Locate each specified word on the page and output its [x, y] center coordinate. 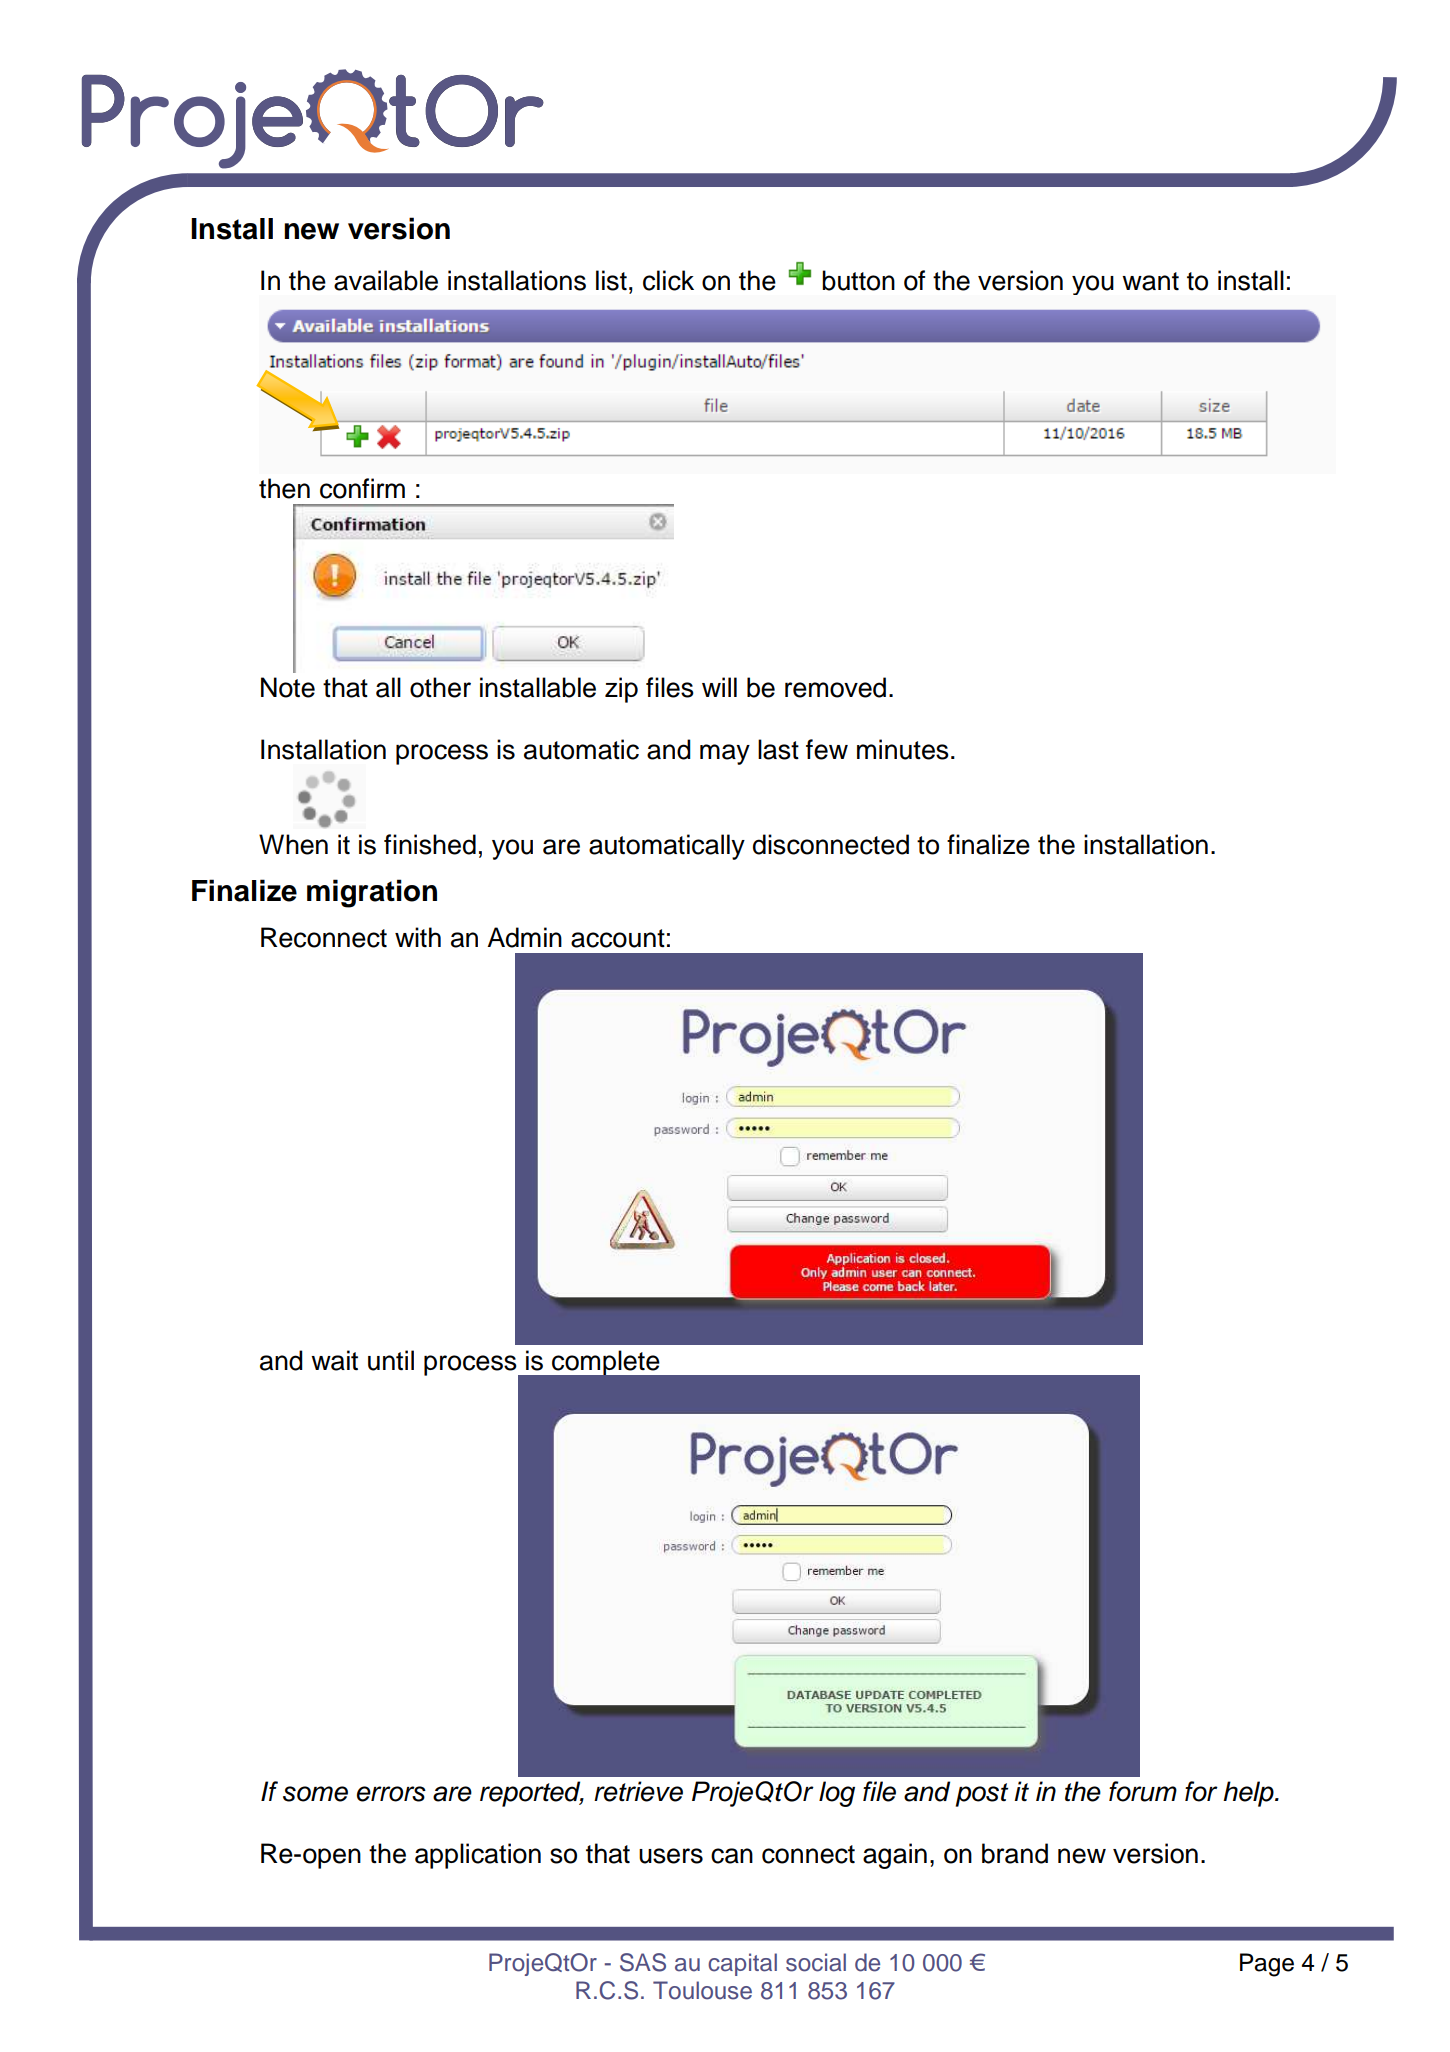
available [386, 280]
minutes [903, 749]
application [478, 1856]
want [1150, 281]
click [668, 280]
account [618, 938]
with [418, 937]
